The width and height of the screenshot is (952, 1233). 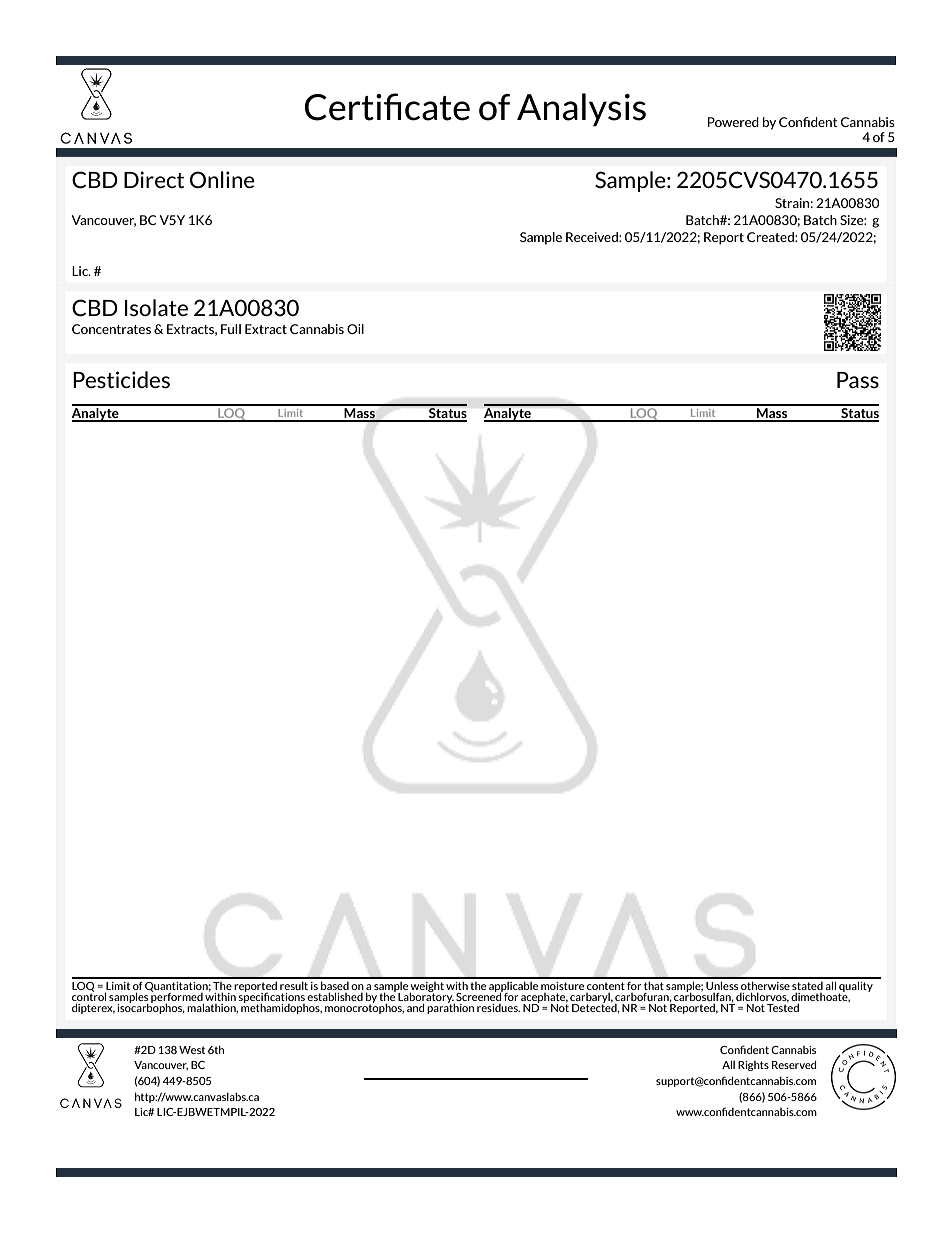 I want to click on Analysis, so click(x=581, y=109).
